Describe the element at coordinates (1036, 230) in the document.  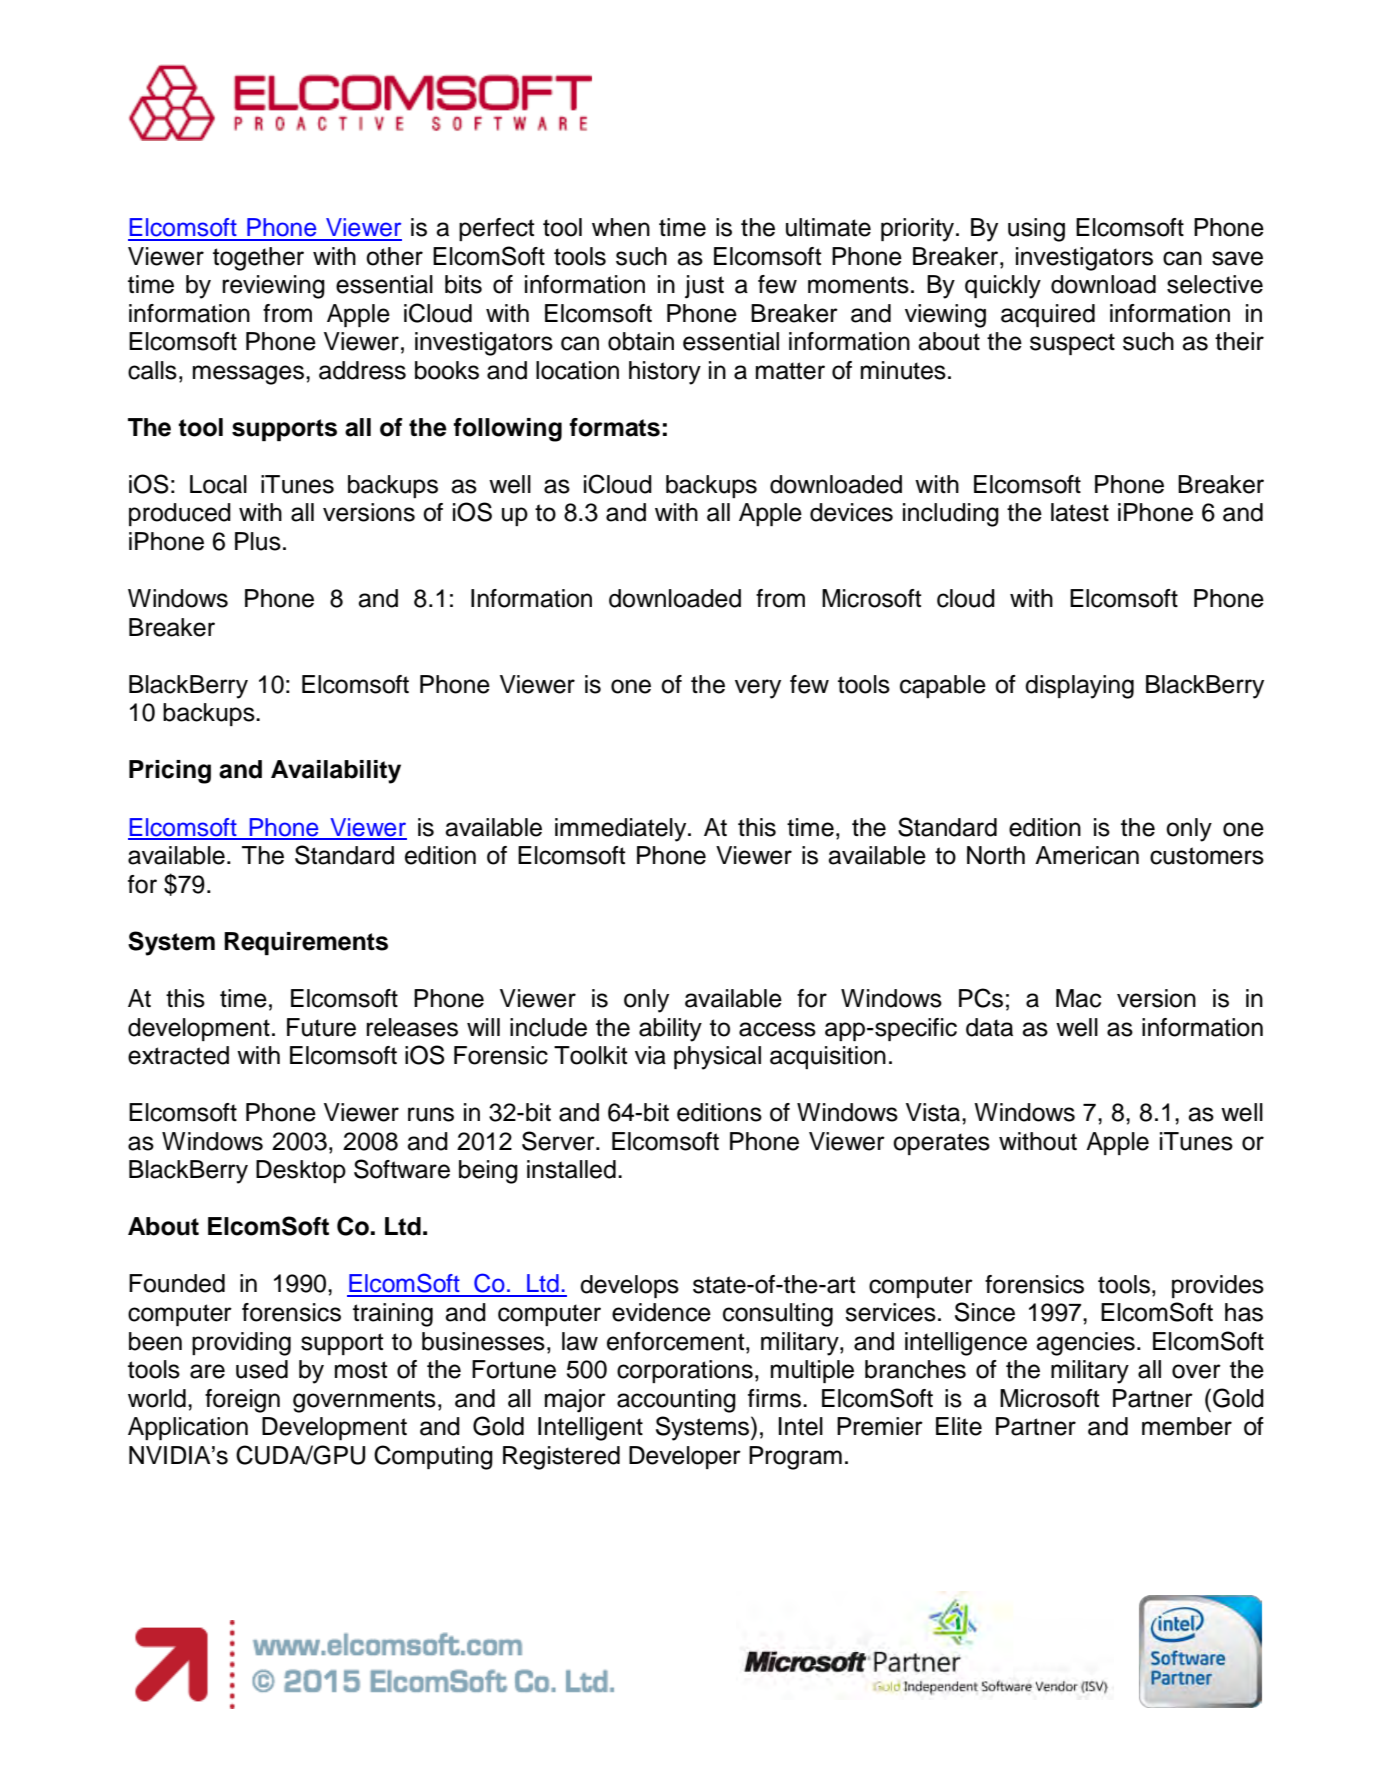
I see `using` at that location.
